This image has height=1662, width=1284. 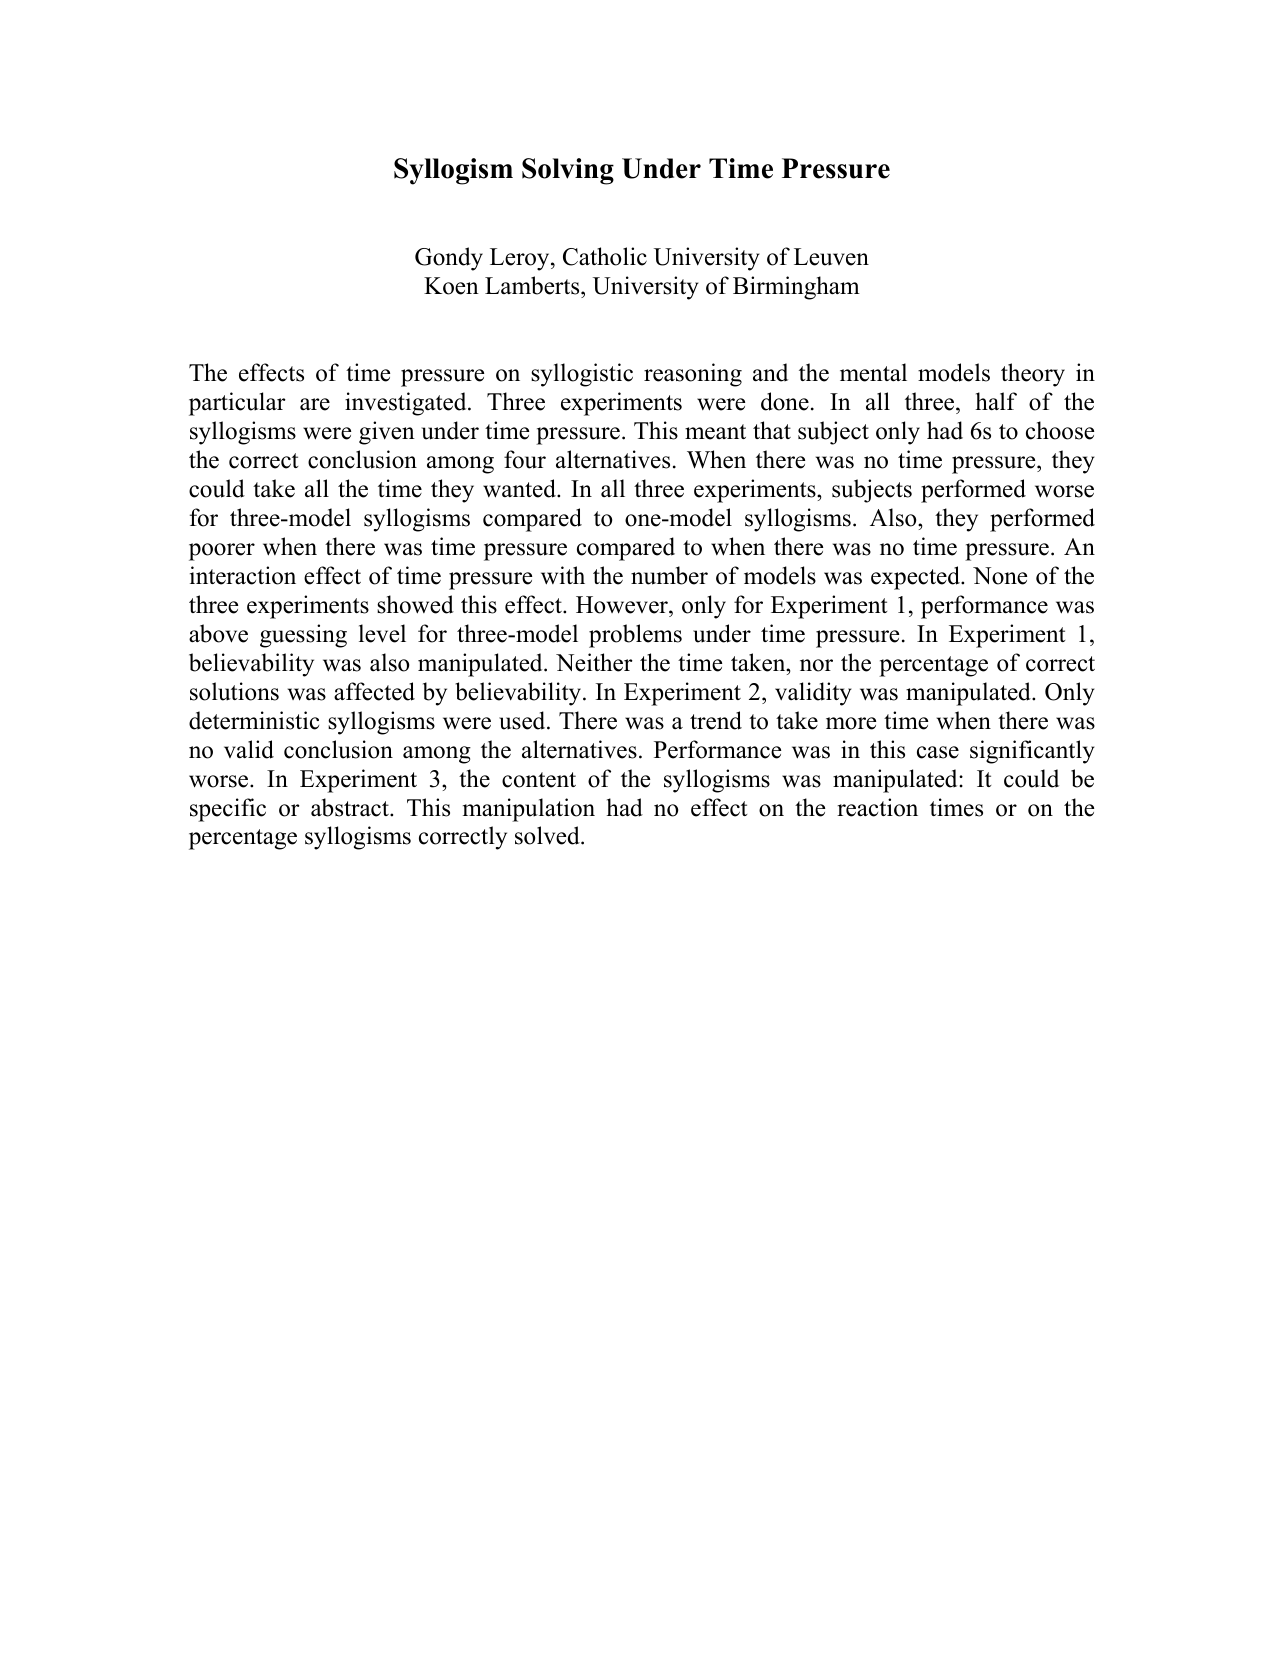 What do you see at coordinates (605, 256) in the image?
I see `Catholic` at bounding box center [605, 256].
